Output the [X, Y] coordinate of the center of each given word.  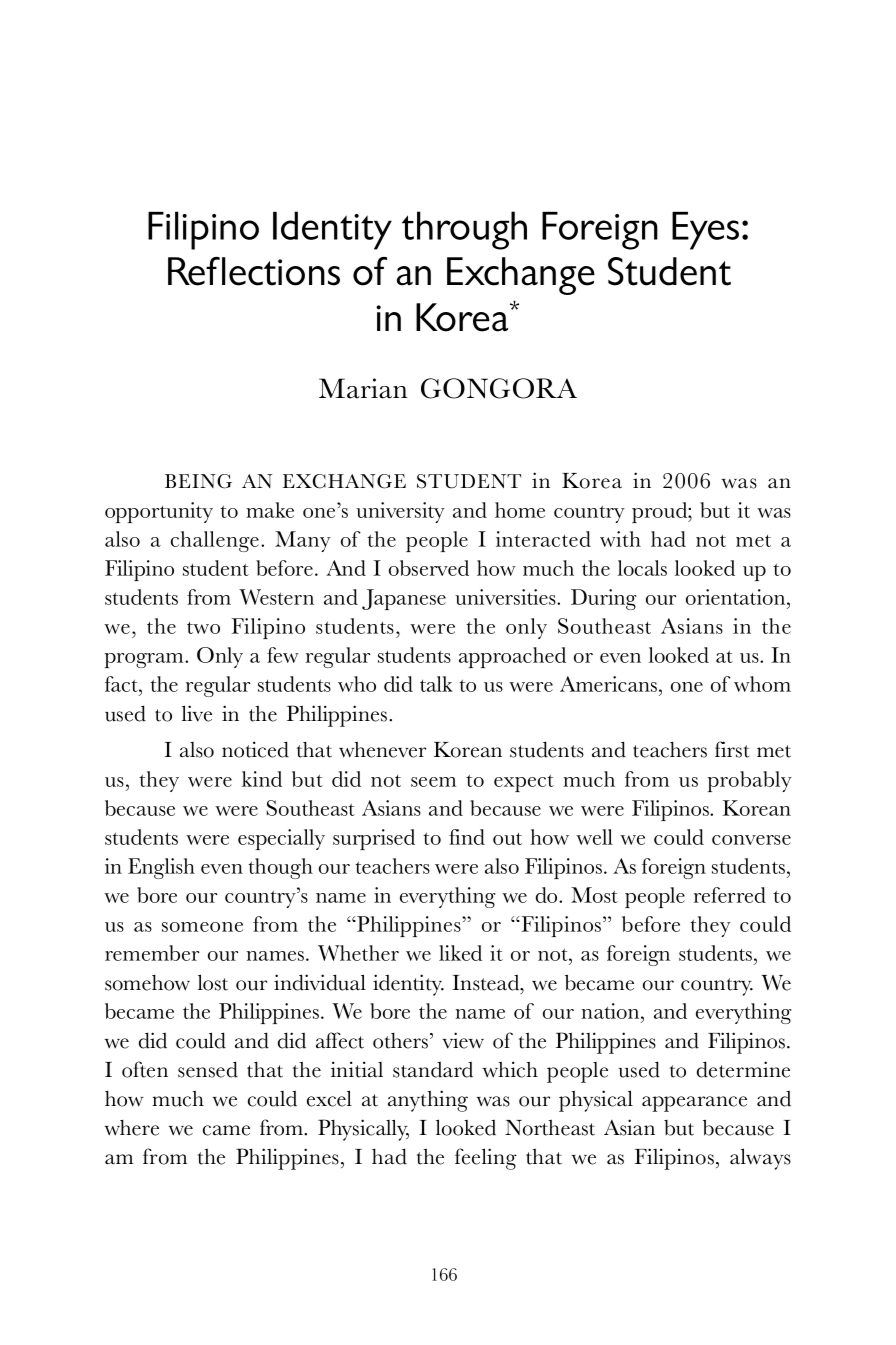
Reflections [254, 271]
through [464, 230]
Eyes [705, 231]
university [400, 512]
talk [436, 684]
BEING [198, 481]
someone [202, 927]
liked [460, 953]
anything [428, 1101]
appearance [694, 1104]
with [620, 539]
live [197, 713]
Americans [610, 684]
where [131, 1128]
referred [730, 895]
